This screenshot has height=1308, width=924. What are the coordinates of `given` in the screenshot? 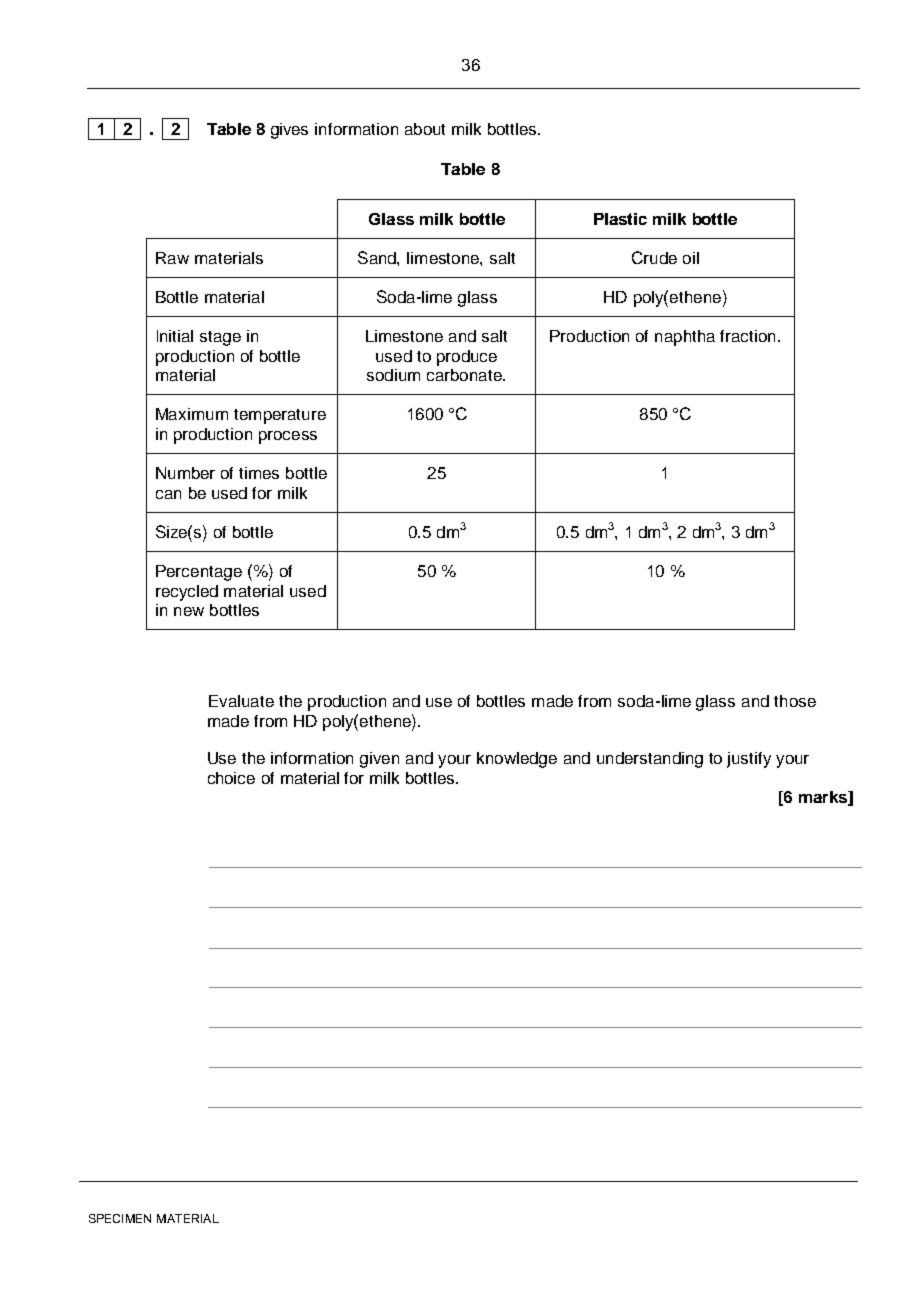 It's located at (379, 760).
